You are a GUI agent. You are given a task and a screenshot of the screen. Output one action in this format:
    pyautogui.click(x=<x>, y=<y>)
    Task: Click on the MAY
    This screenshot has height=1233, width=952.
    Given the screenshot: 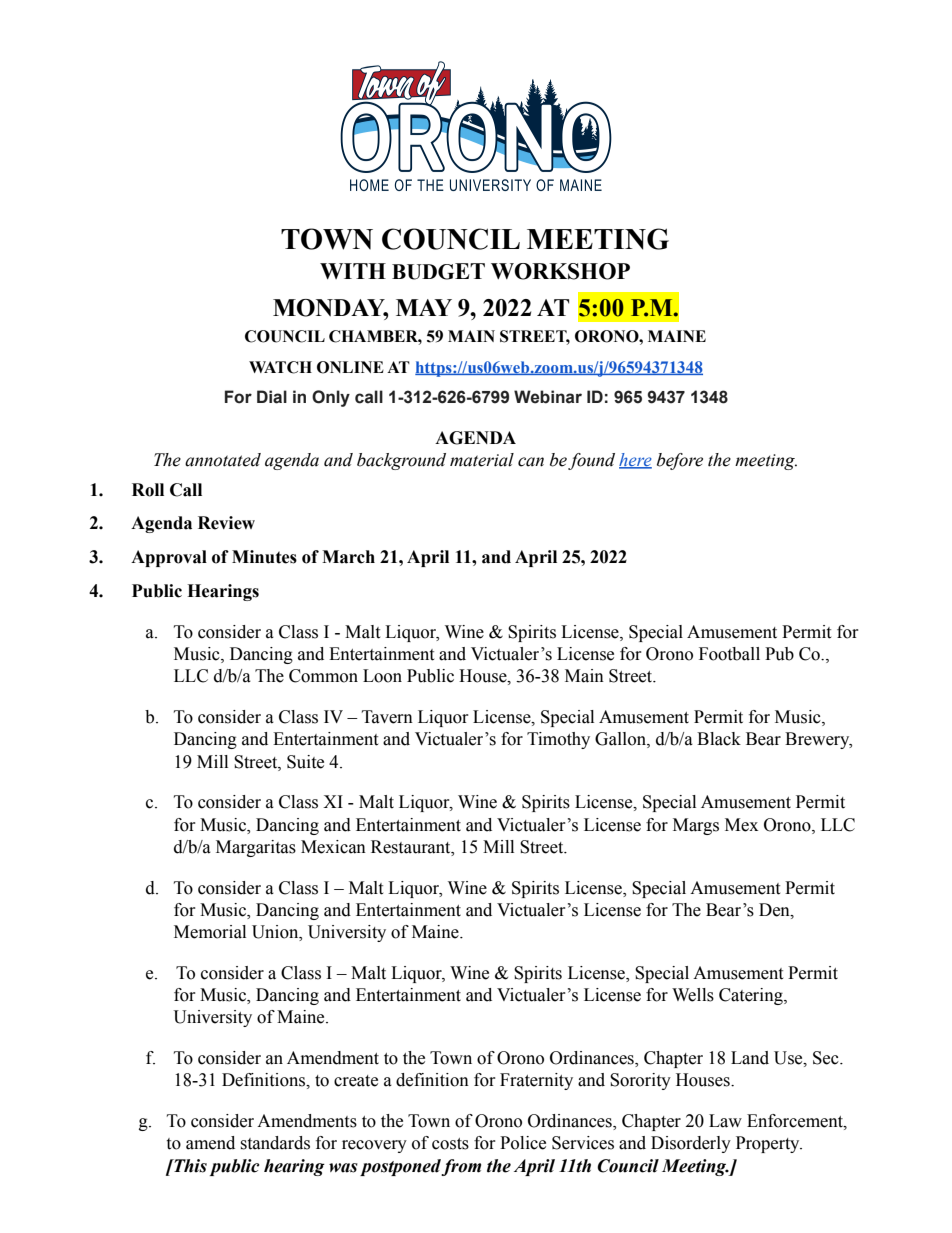 What is the action you would take?
    pyautogui.click(x=424, y=307)
